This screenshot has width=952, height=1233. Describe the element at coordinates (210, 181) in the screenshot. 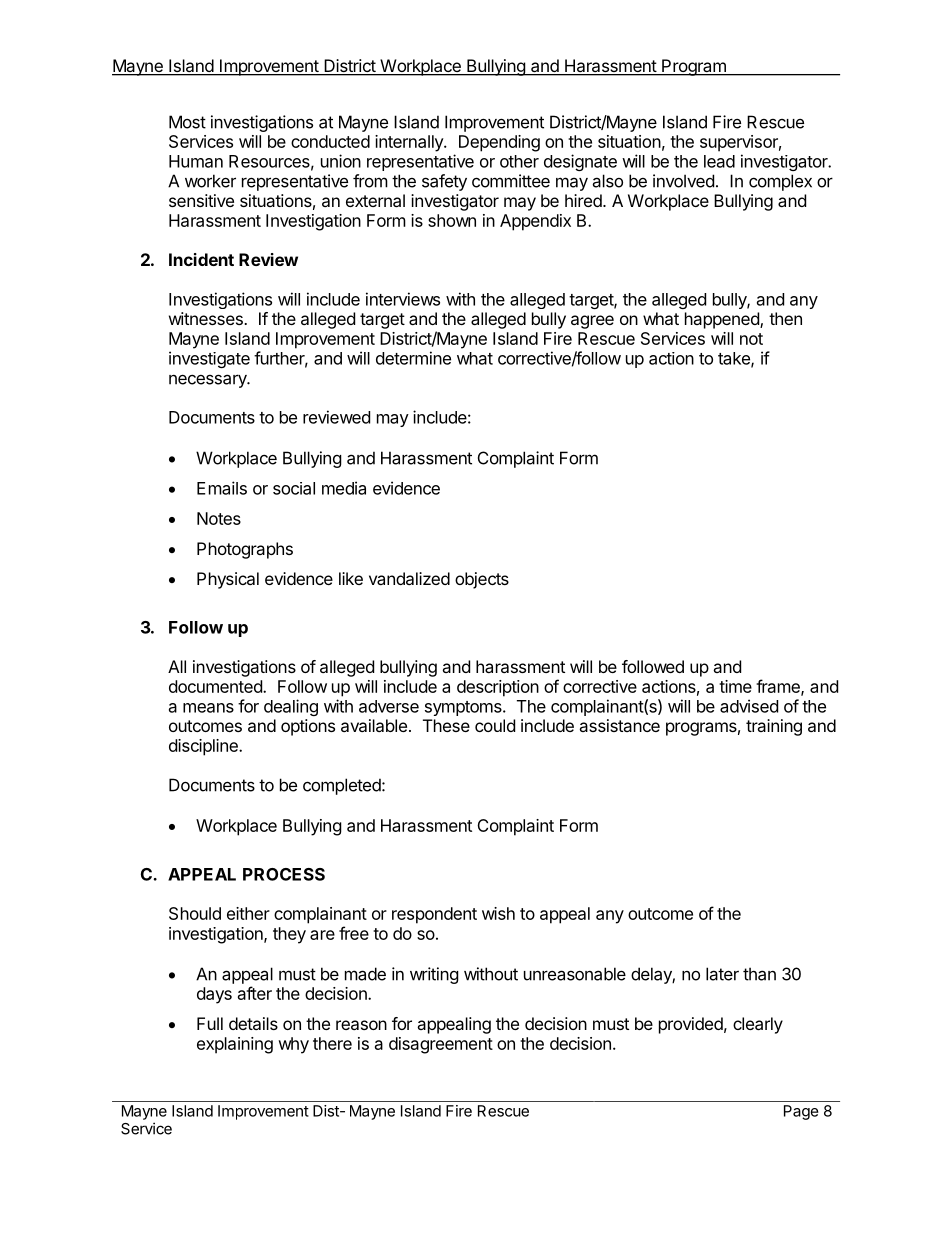

I see `worker` at that location.
